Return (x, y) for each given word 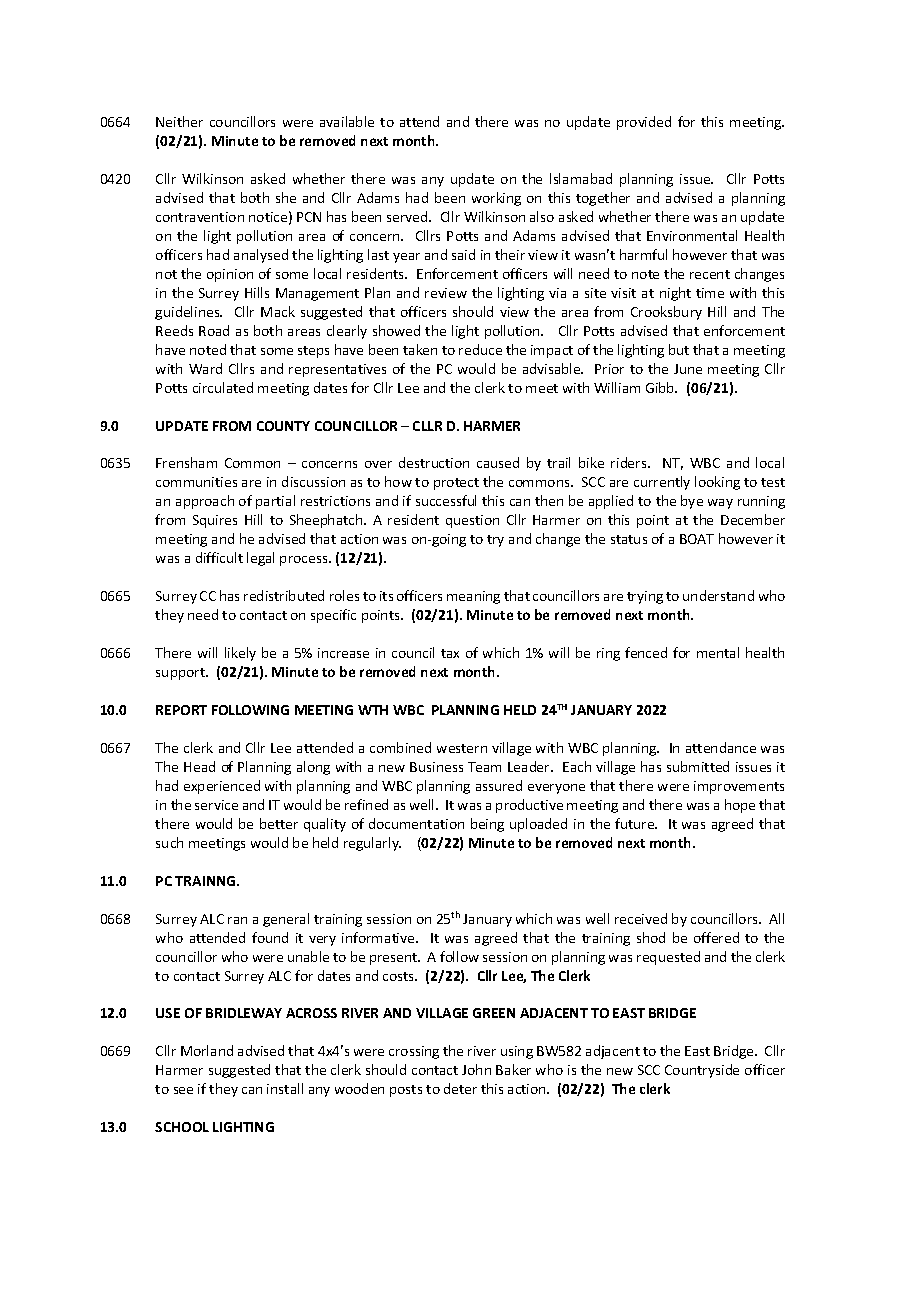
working (496, 199)
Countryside (702, 1071)
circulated (223, 387)
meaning (473, 597)
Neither (179, 121)
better (279, 823)
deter (460, 1088)
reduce (480, 349)
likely (240, 654)
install (285, 1088)
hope (740, 806)
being (487, 825)
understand (718, 595)
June (688, 369)
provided (644, 123)
